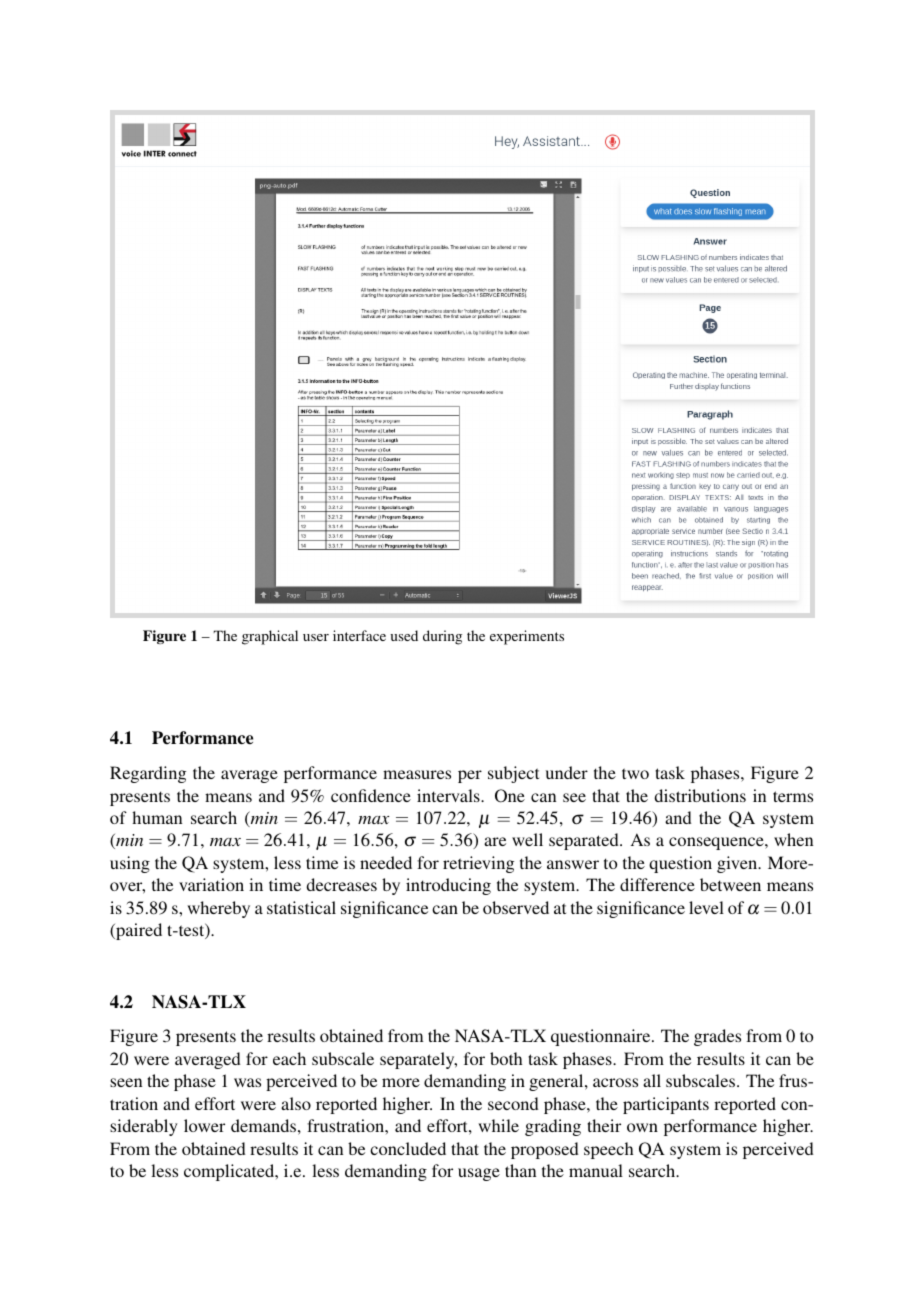 Image resolution: width=924 pixels, height=1308 pixels. Describe the element at coordinates (506, 1058) in the page. I see `both` at that location.
